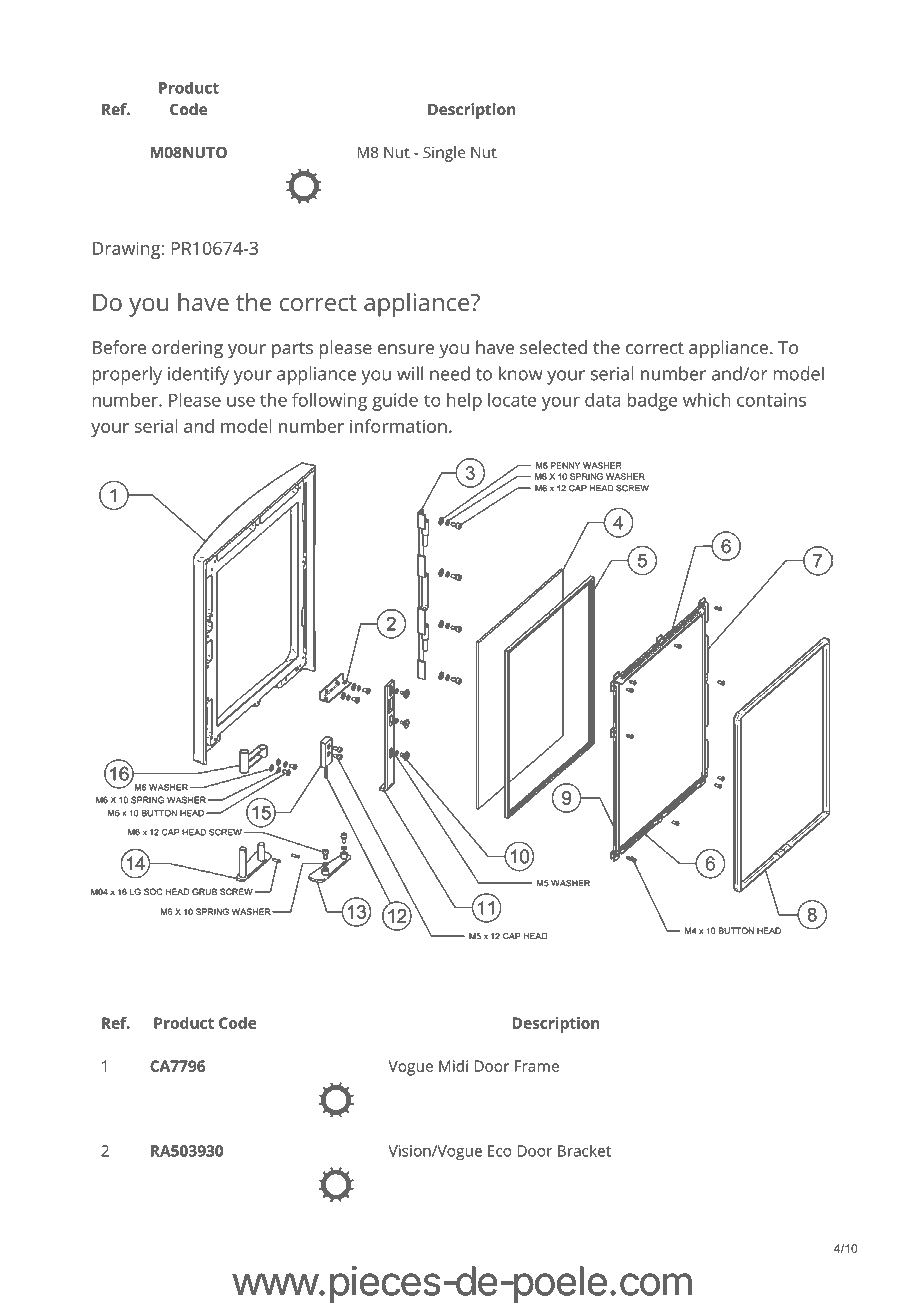  I want to click on contains, so click(771, 400).
